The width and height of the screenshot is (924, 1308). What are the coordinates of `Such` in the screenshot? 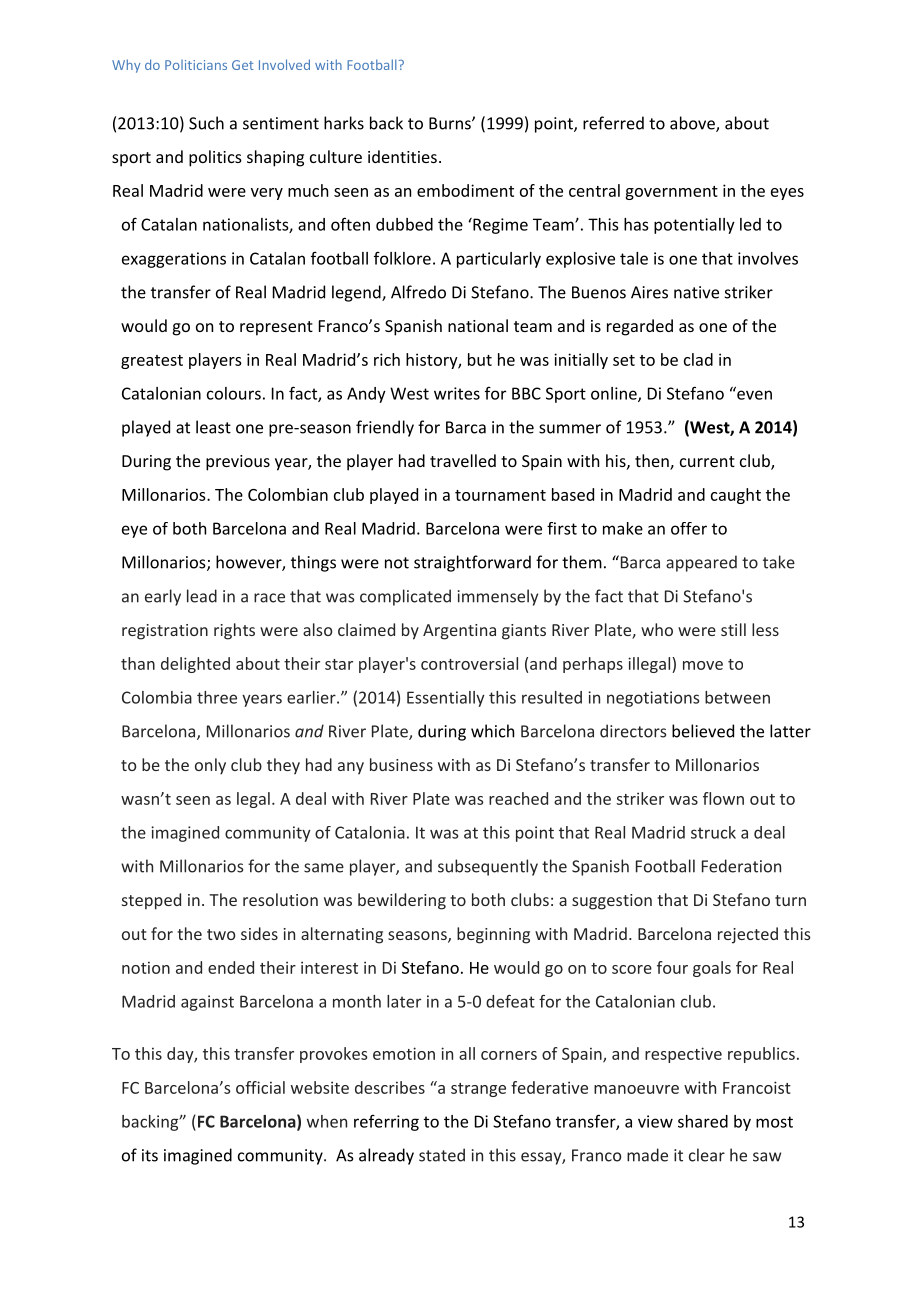 It's located at (206, 123).
